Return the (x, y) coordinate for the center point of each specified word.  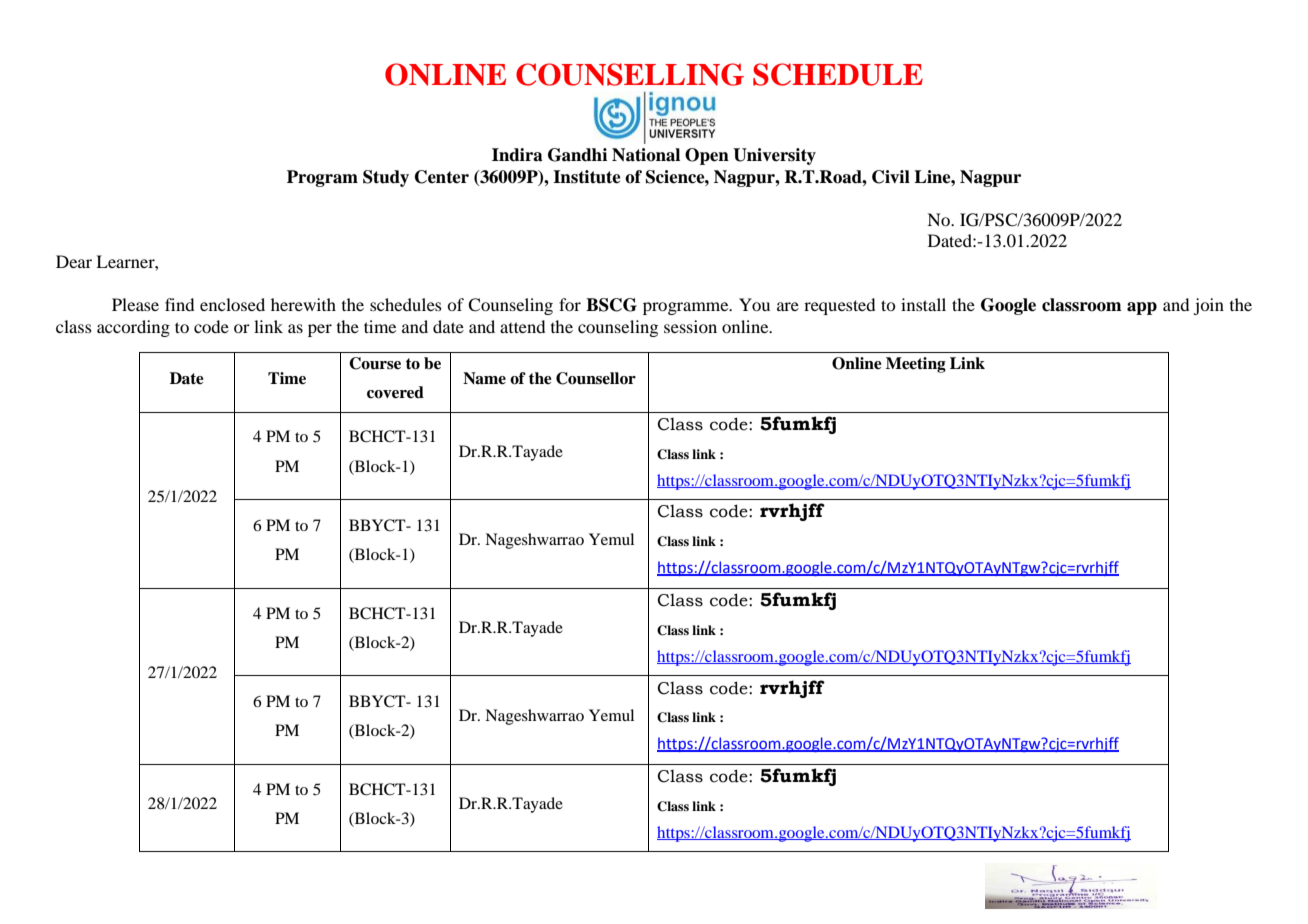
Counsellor (596, 378)
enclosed (232, 304)
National (646, 155)
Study (386, 178)
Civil (891, 177)
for (570, 304)
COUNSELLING (630, 74)
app (1142, 308)
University (774, 156)
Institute (587, 177)
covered (395, 392)
